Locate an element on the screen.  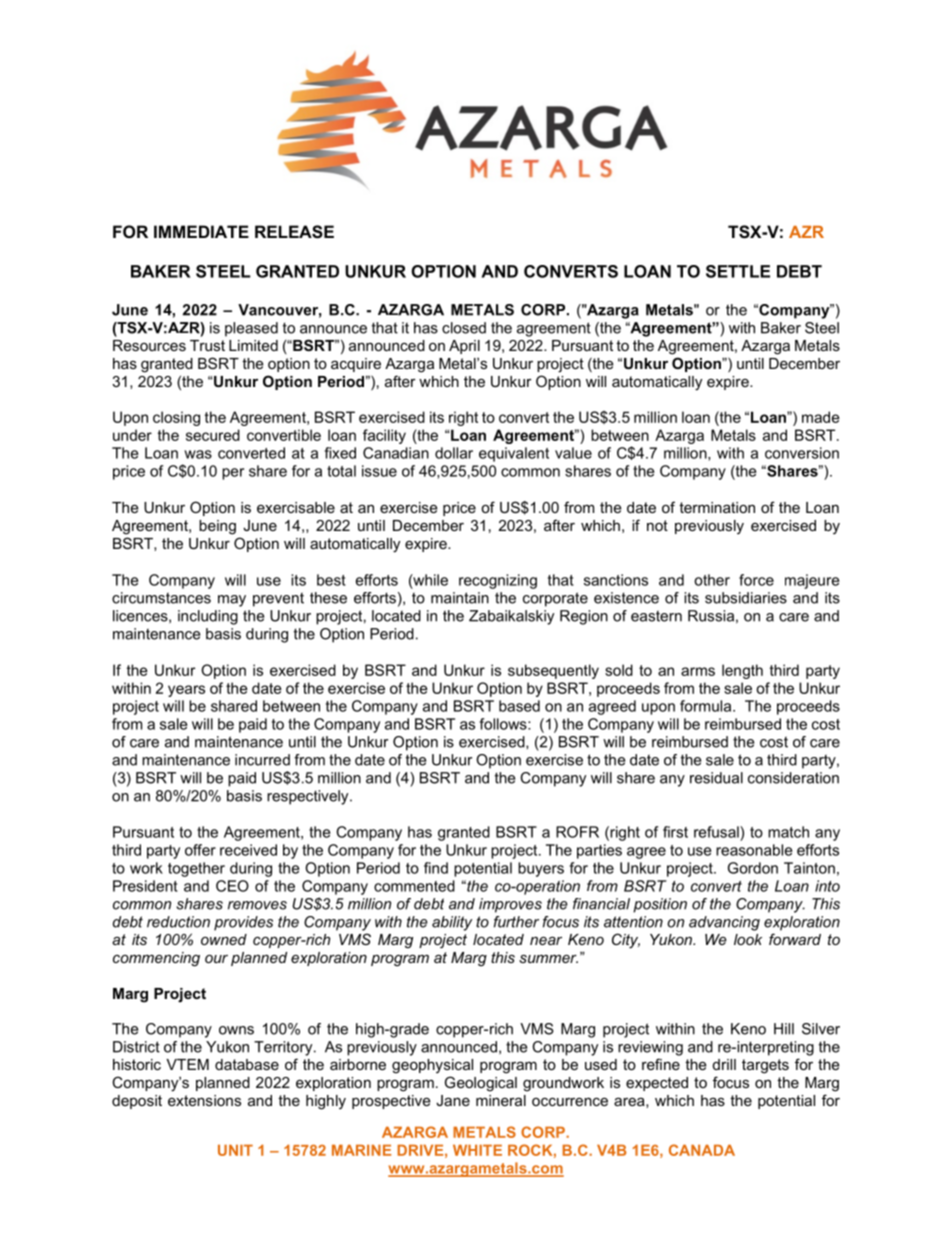
was is located at coordinates (198, 454).
